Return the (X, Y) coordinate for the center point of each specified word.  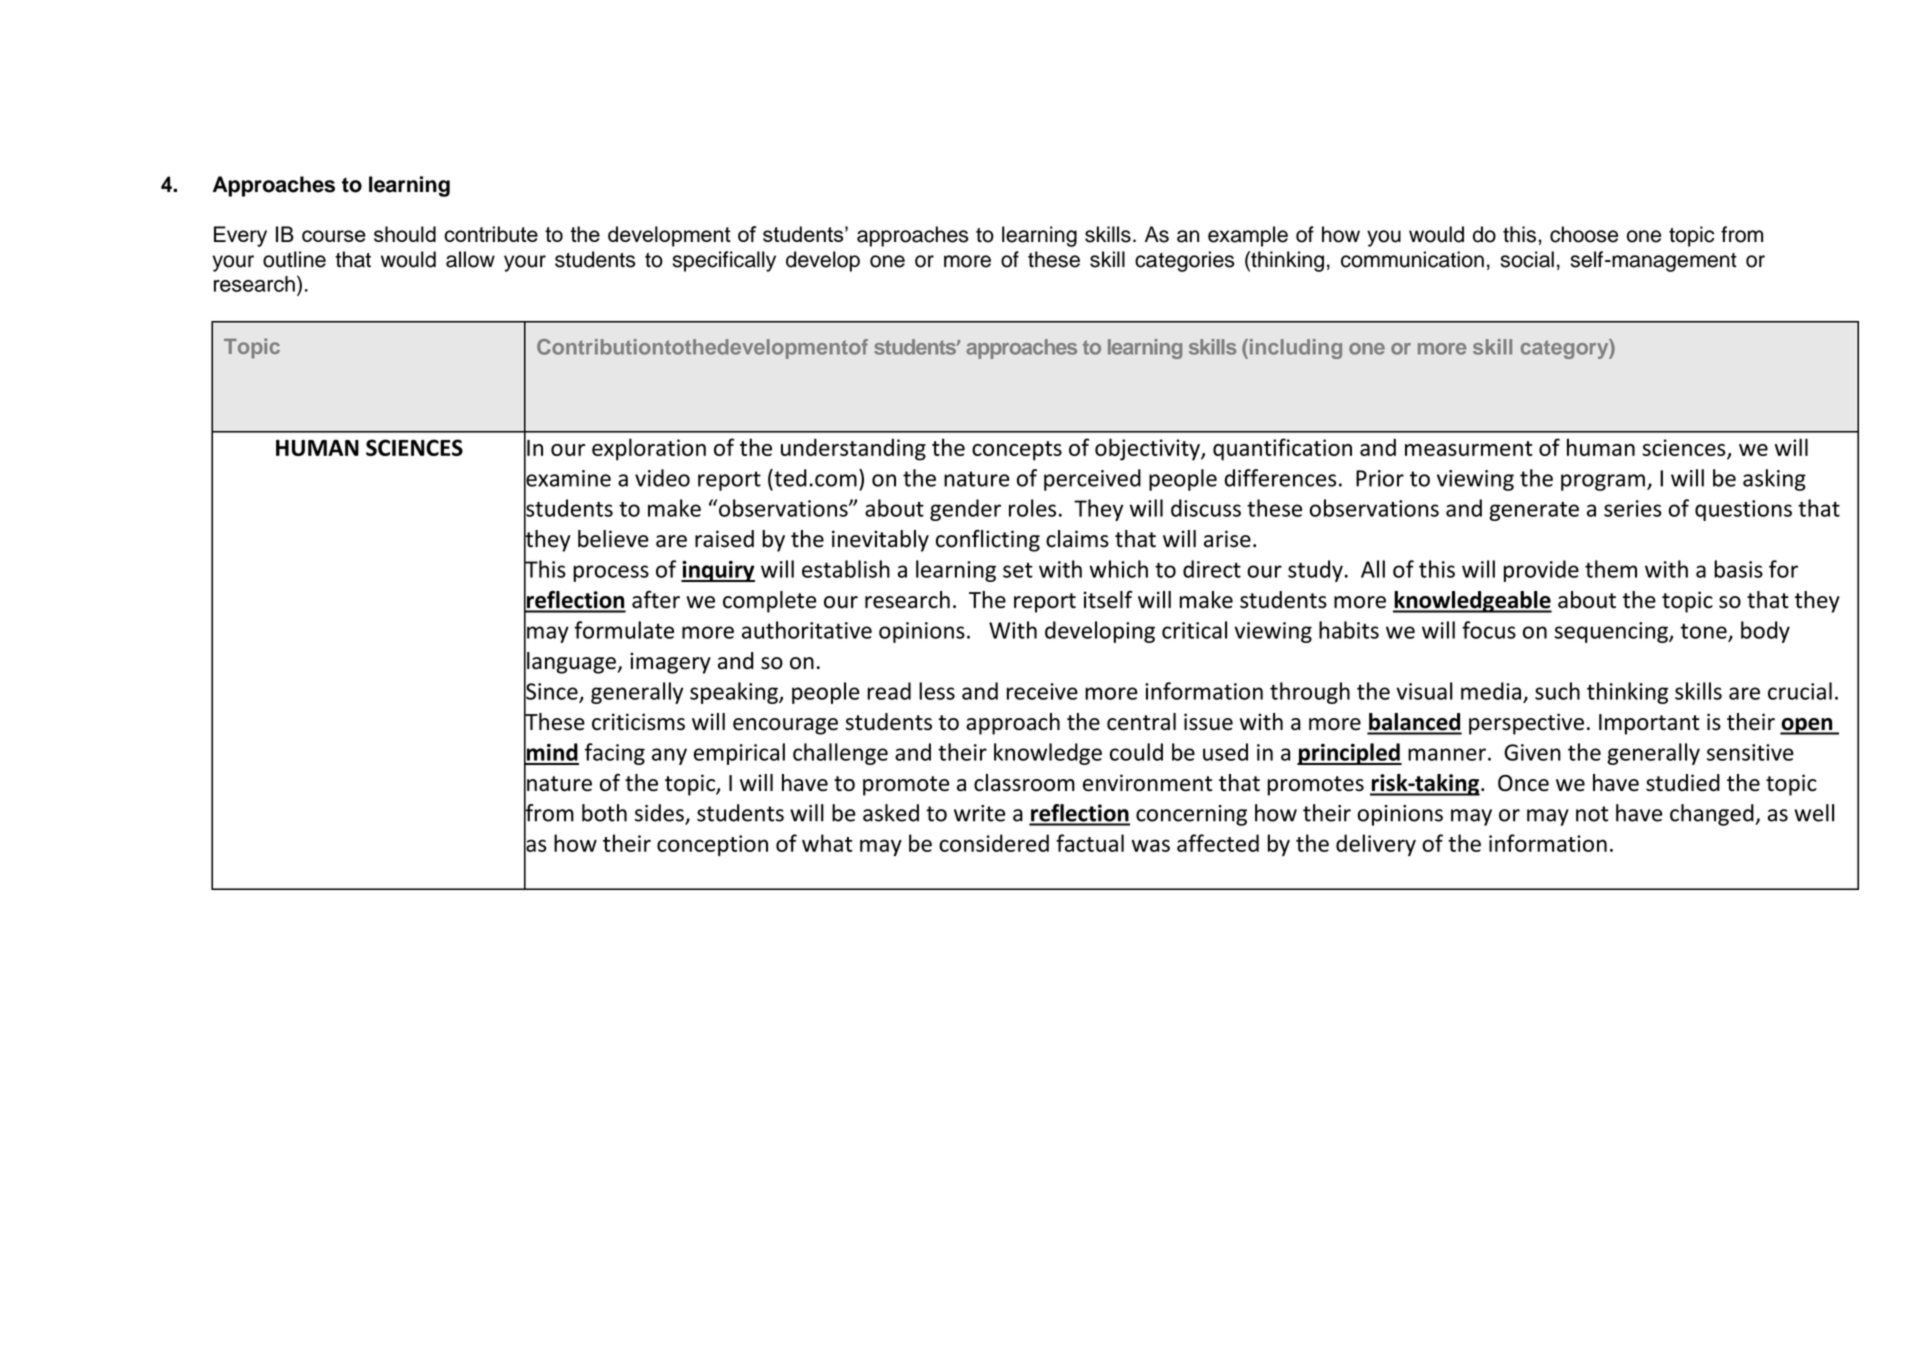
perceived (1092, 480)
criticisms (638, 722)
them (1611, 569)
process (611, 573)
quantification (1282, 449)
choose (1584, 234)
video (662, 478)
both (604, 813)
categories (1184, 261)
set (1018, 570)
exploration (649, 449)
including (1294, 349)
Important (1649, 724)
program (1603, 482)
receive (1042, 691)
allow (470, 259)
